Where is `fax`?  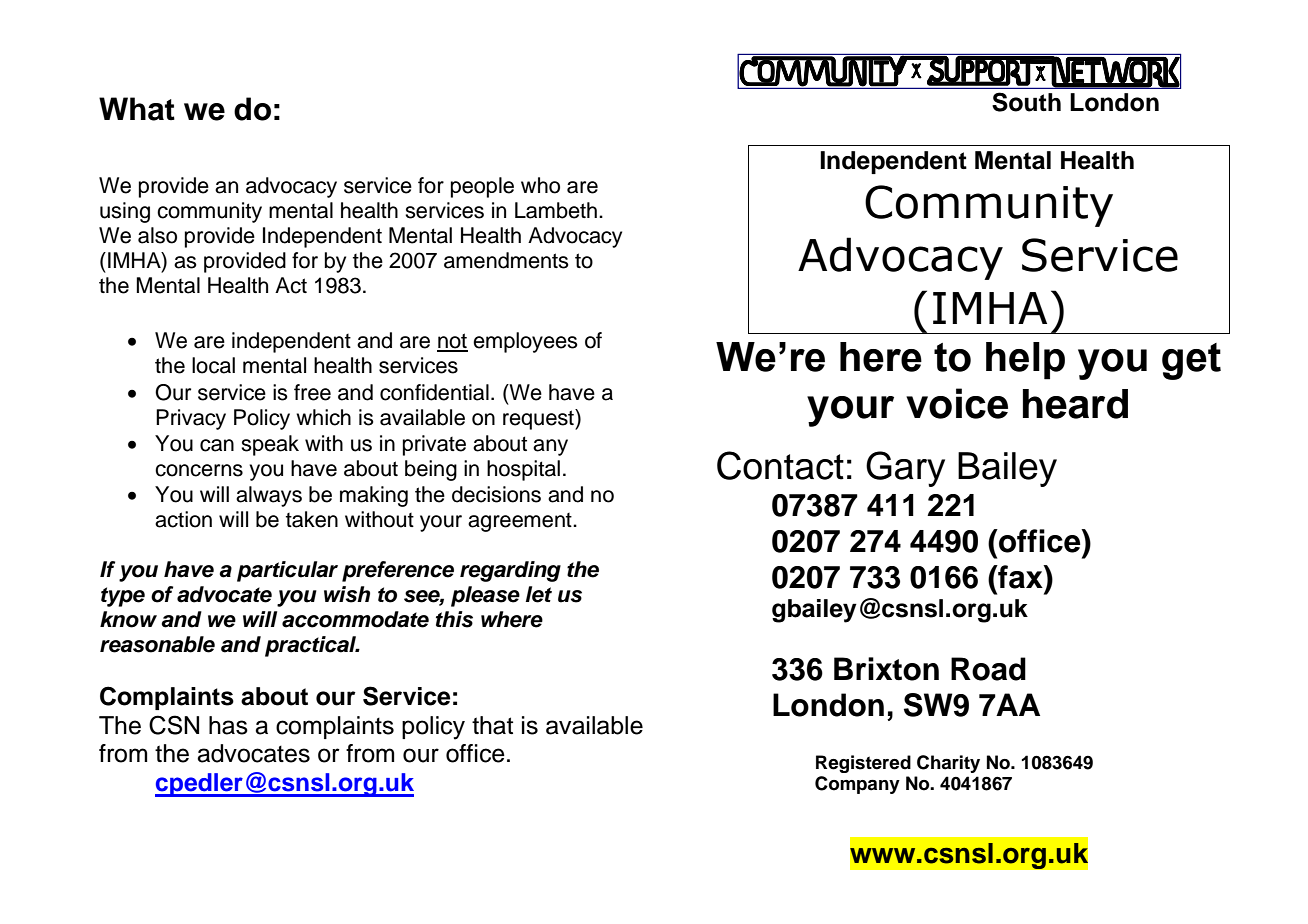 fax is located at coordinates (1020, 577).
